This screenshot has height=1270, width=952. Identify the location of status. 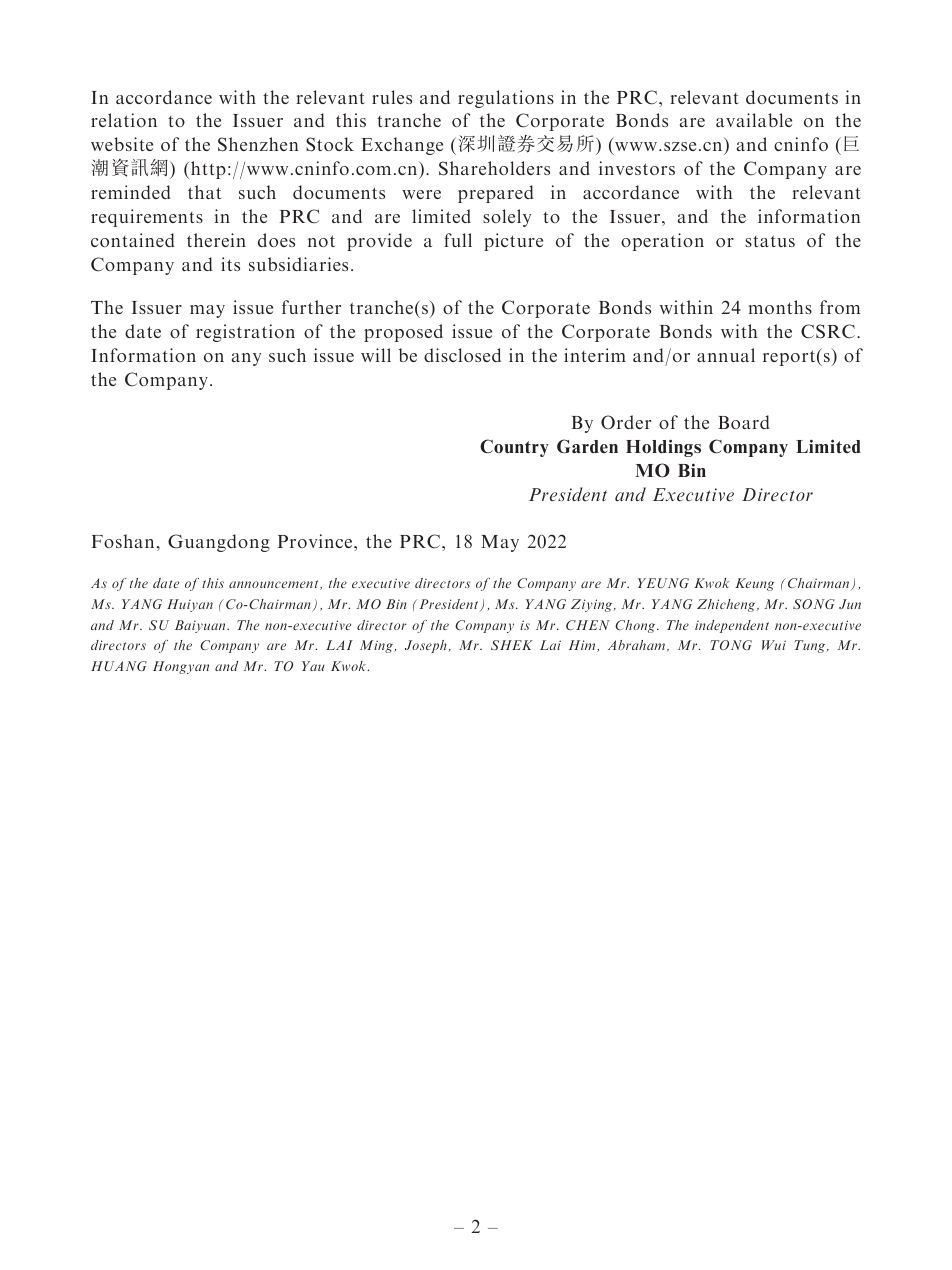
(770, 241).
